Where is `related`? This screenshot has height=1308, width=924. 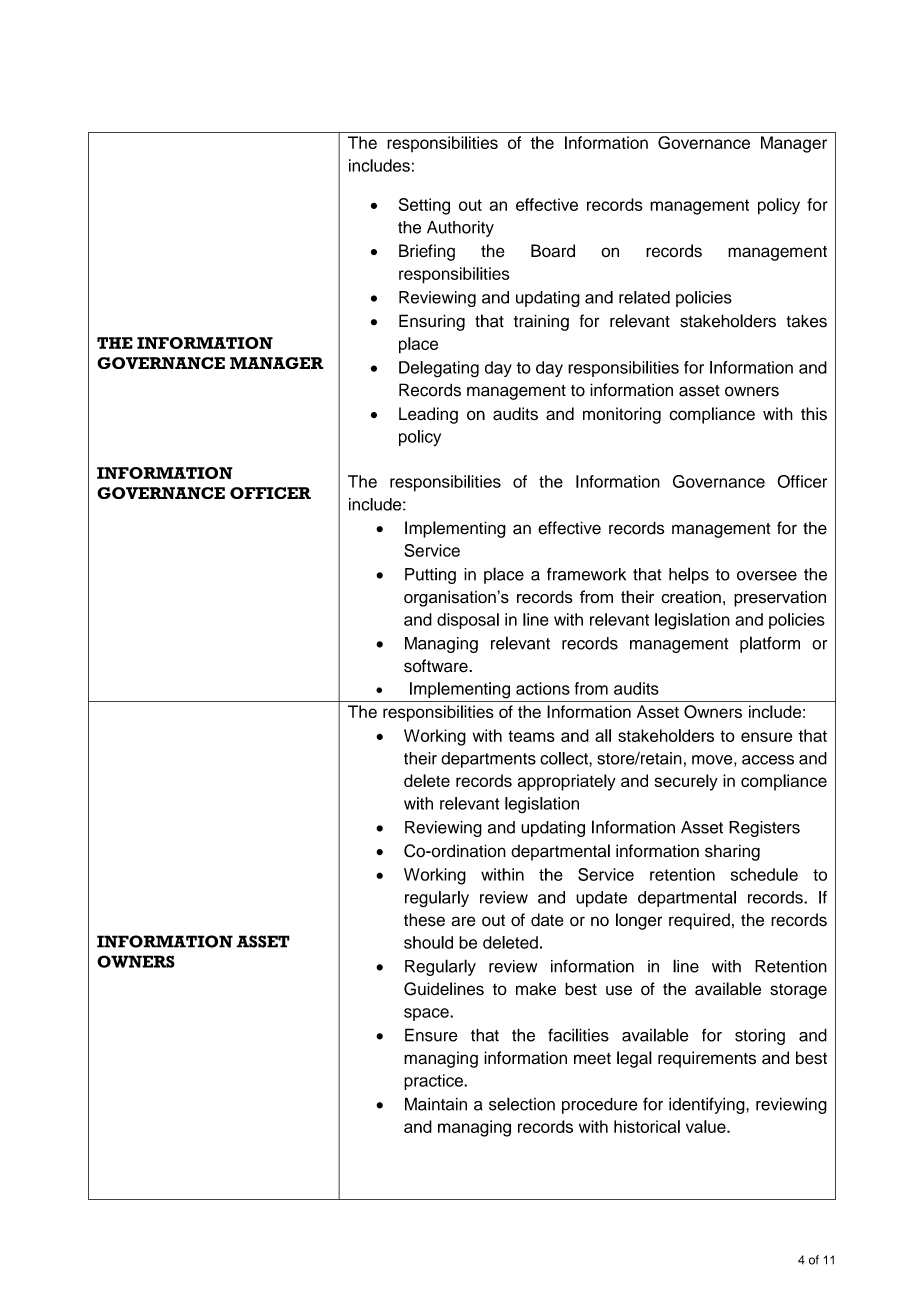 related is located at coordinates (644, 297).
